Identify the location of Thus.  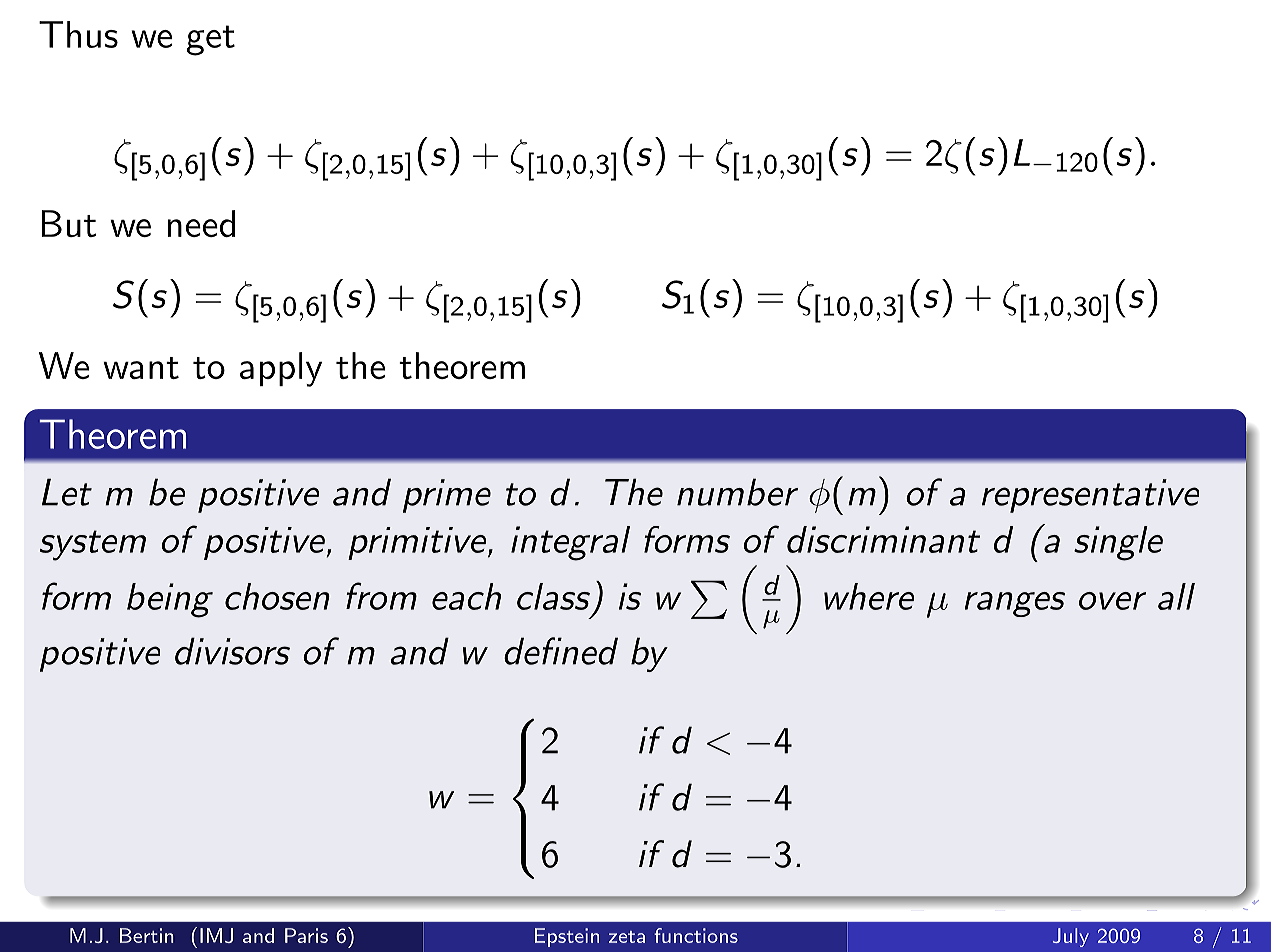
(78, 34).
